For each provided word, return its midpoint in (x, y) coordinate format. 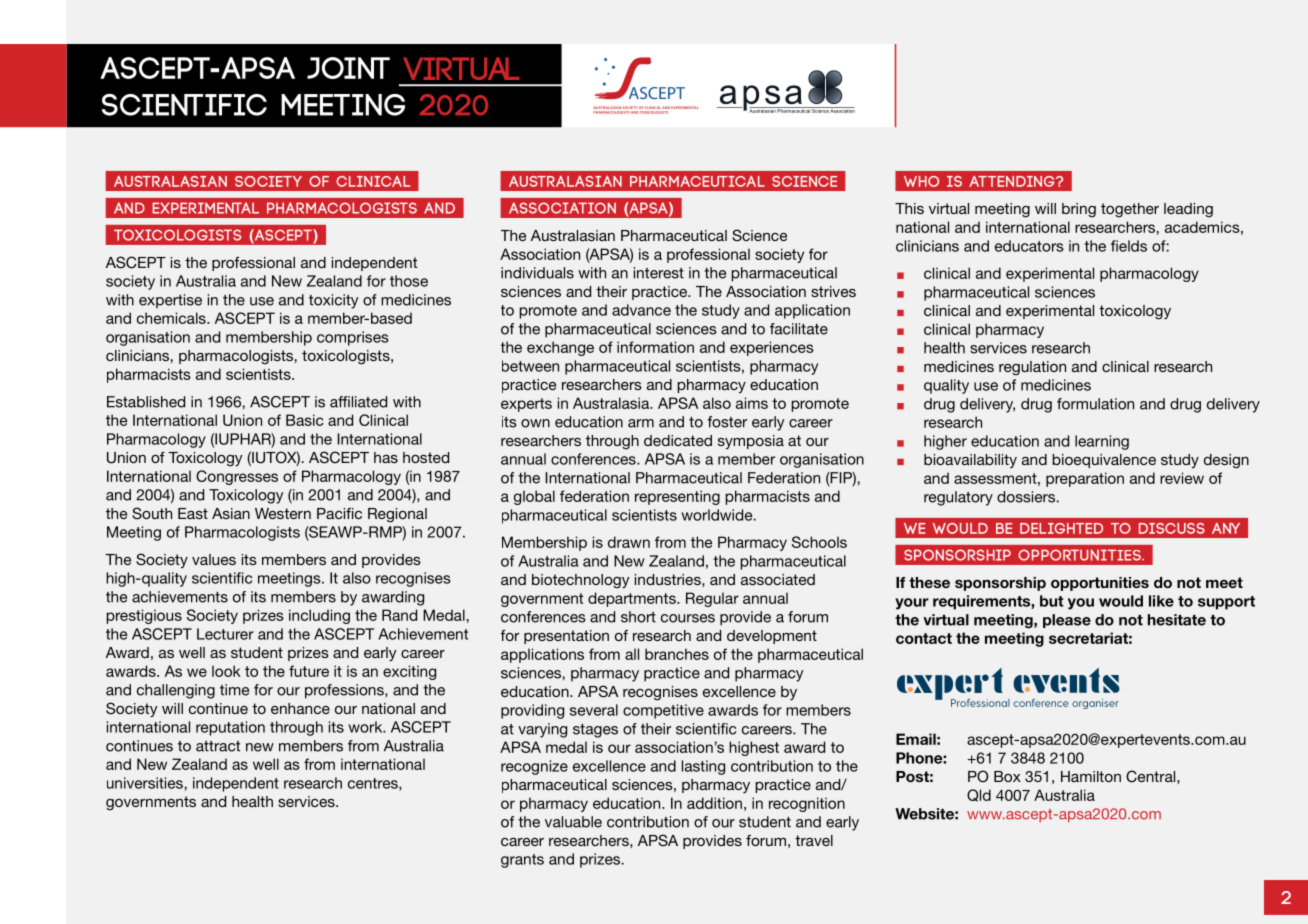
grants (522, 861)
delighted (1061, 528)
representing (677, 497)
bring (1079, 210)
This (909, 208)
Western (283, 513)
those (409, 281)
